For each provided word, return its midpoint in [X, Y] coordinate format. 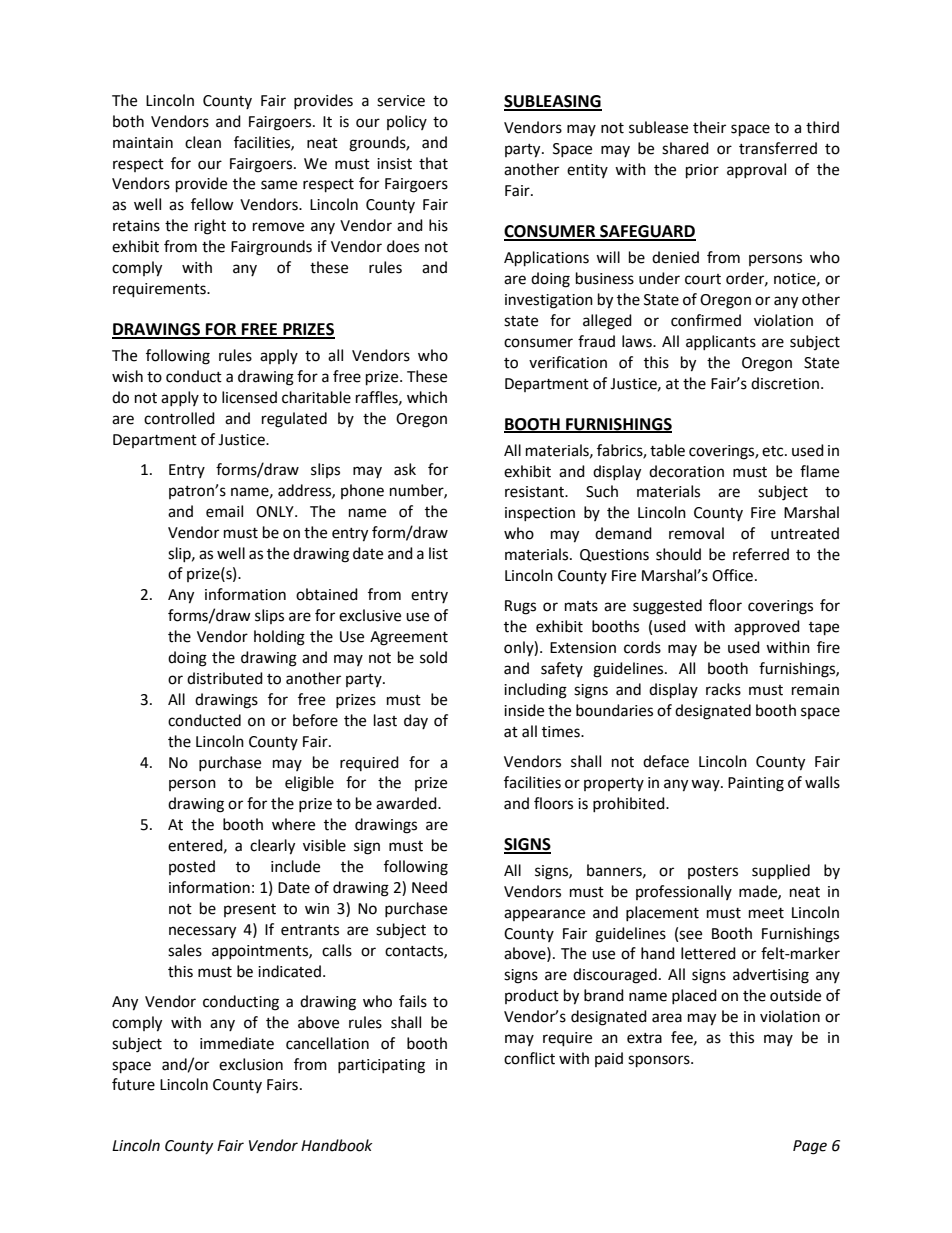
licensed [249, 397]
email [224, 511]
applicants [721, 342]
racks [723, 689]
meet [766, 913]
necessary [202, 932]
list [438, 553]
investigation [549, 301]
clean [203, 142]
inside [524, 710]
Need [429, 887]
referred [761, 554]
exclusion [251, 1064]
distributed [225, 678]
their [709, 127]
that [433, 163]
